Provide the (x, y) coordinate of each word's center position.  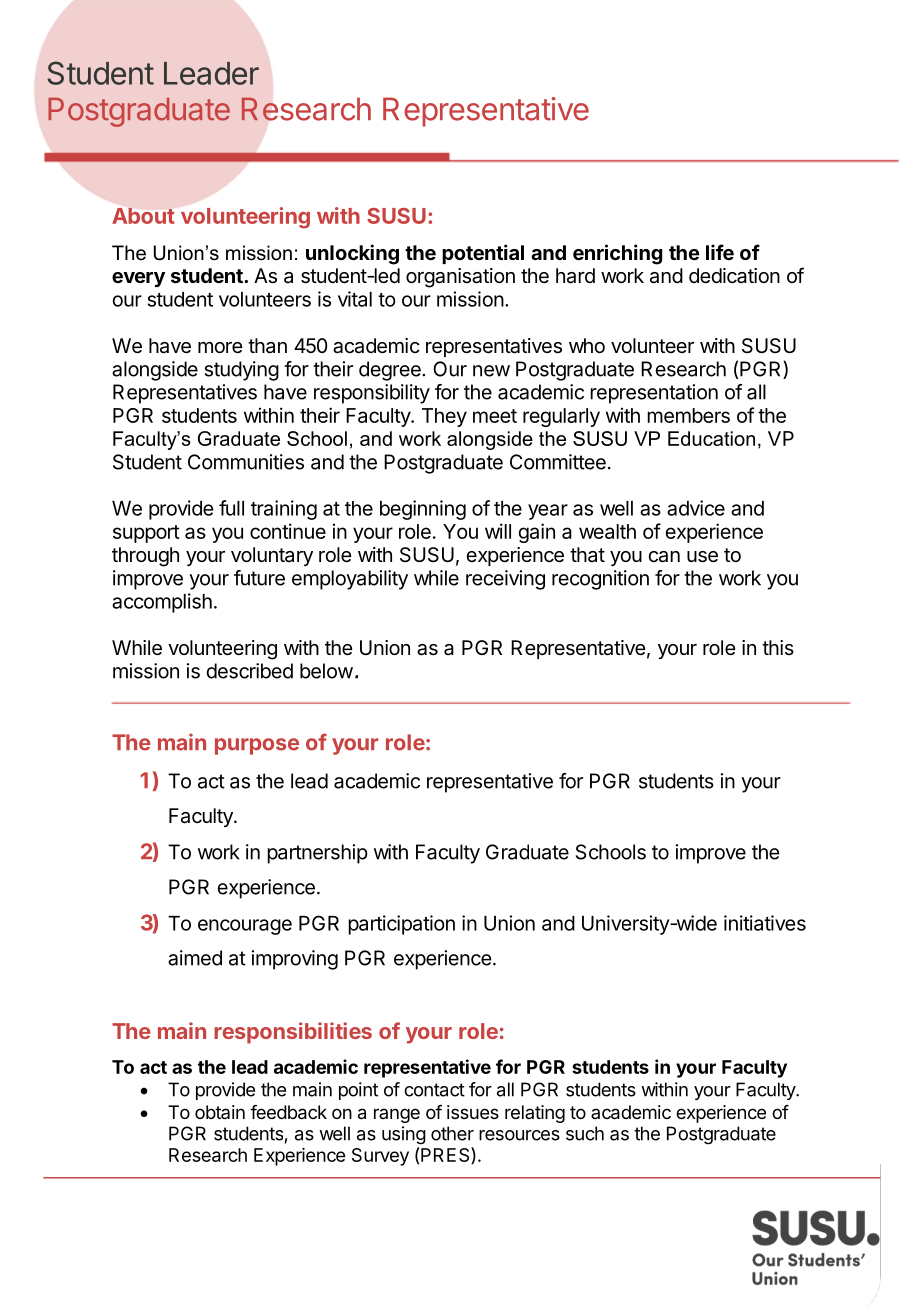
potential (483, 254)
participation (401, 925)
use (702, 557)
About (143, 216)
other (452, 1133)
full (231, 508)
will (498, 531)
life (720, 252)
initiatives (765, 923)
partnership (317, 854)
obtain (220, 1112)
